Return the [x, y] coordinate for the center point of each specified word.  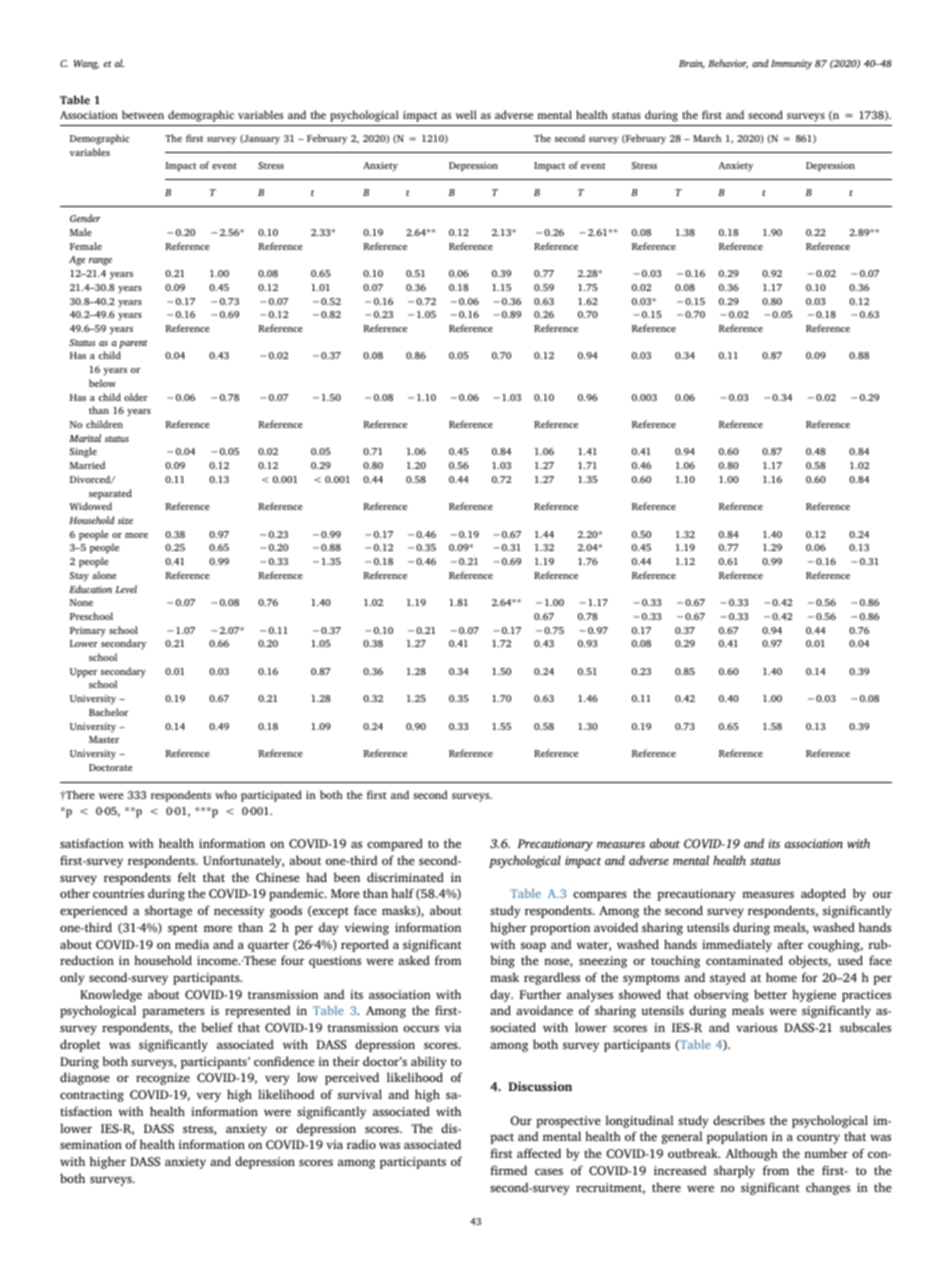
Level [126, 589]
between [143, 114]
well [466, 114]
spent [183, 929]
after [790, 944]
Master [104, 739]
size [125, 520]
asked [414, 960]
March [707, 138]
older [136, 397]
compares [600, 896]
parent [133, 344]
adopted [823, 894]
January [261, 140]
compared [395, 844]
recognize [163, 1079]
